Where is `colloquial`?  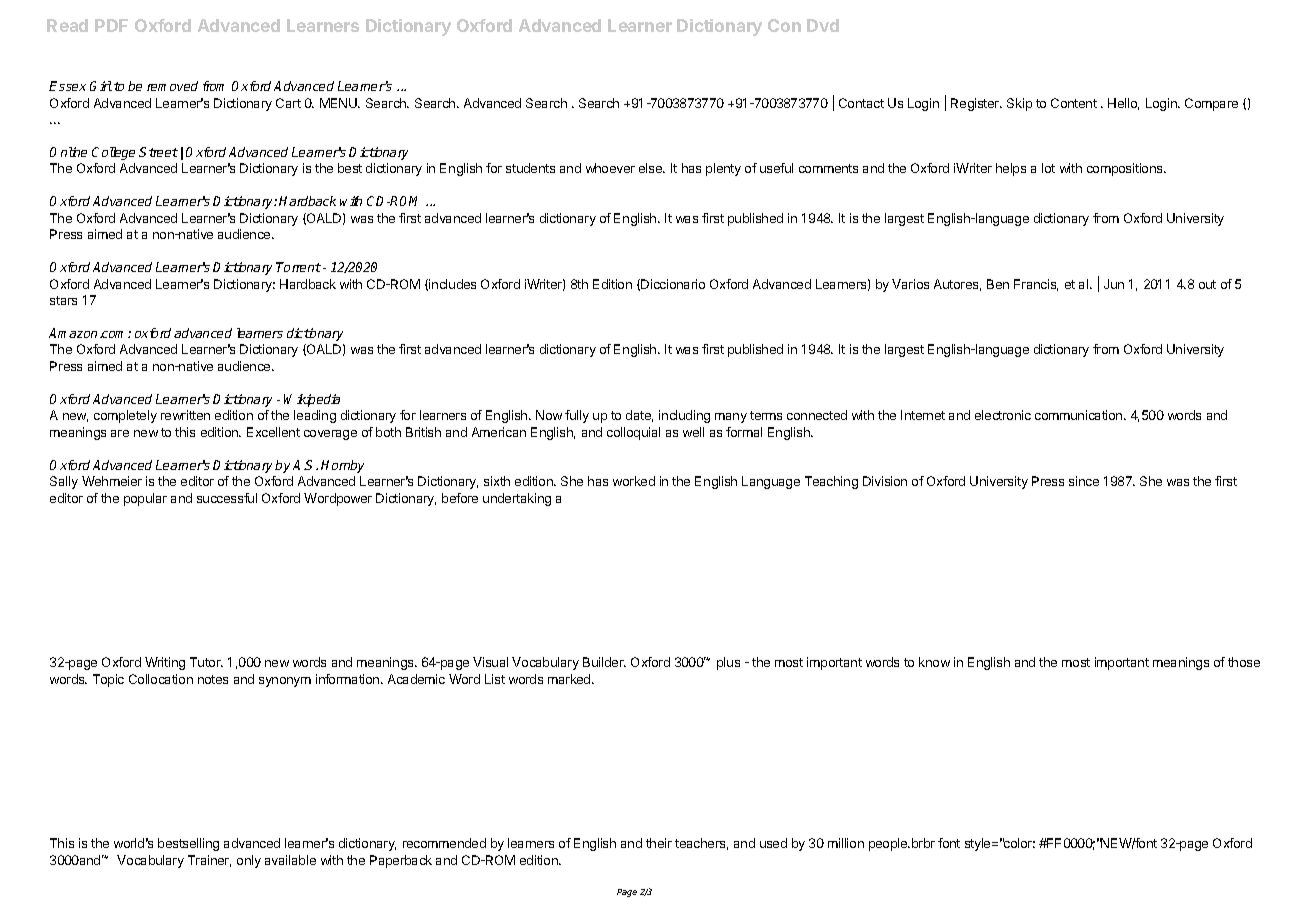 colloquial is located at coordinates (633, 433).
